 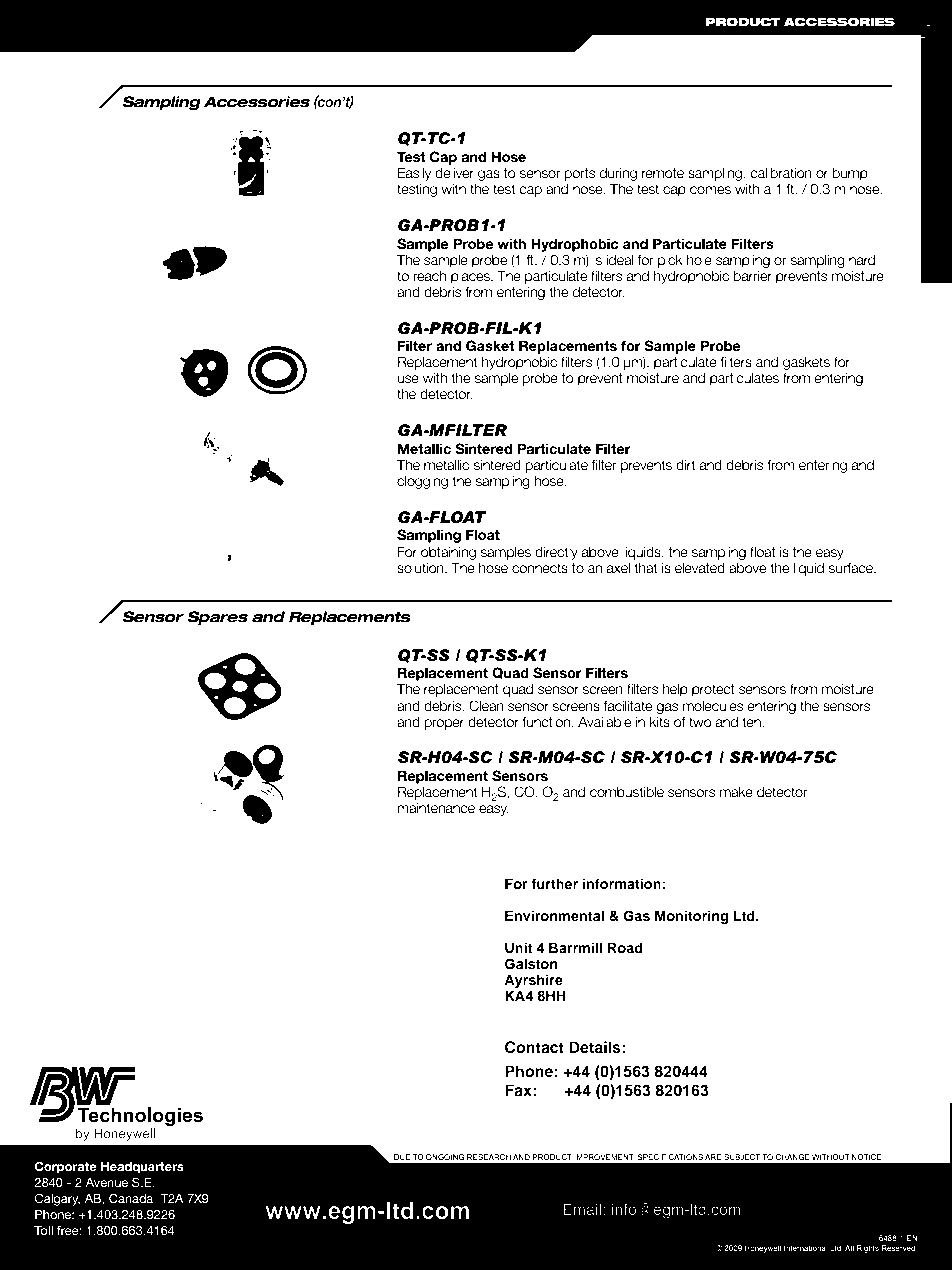 What do you see at coordinates (781, 173) in the image?
I see `calibration` at bounding box center [781, 173].
